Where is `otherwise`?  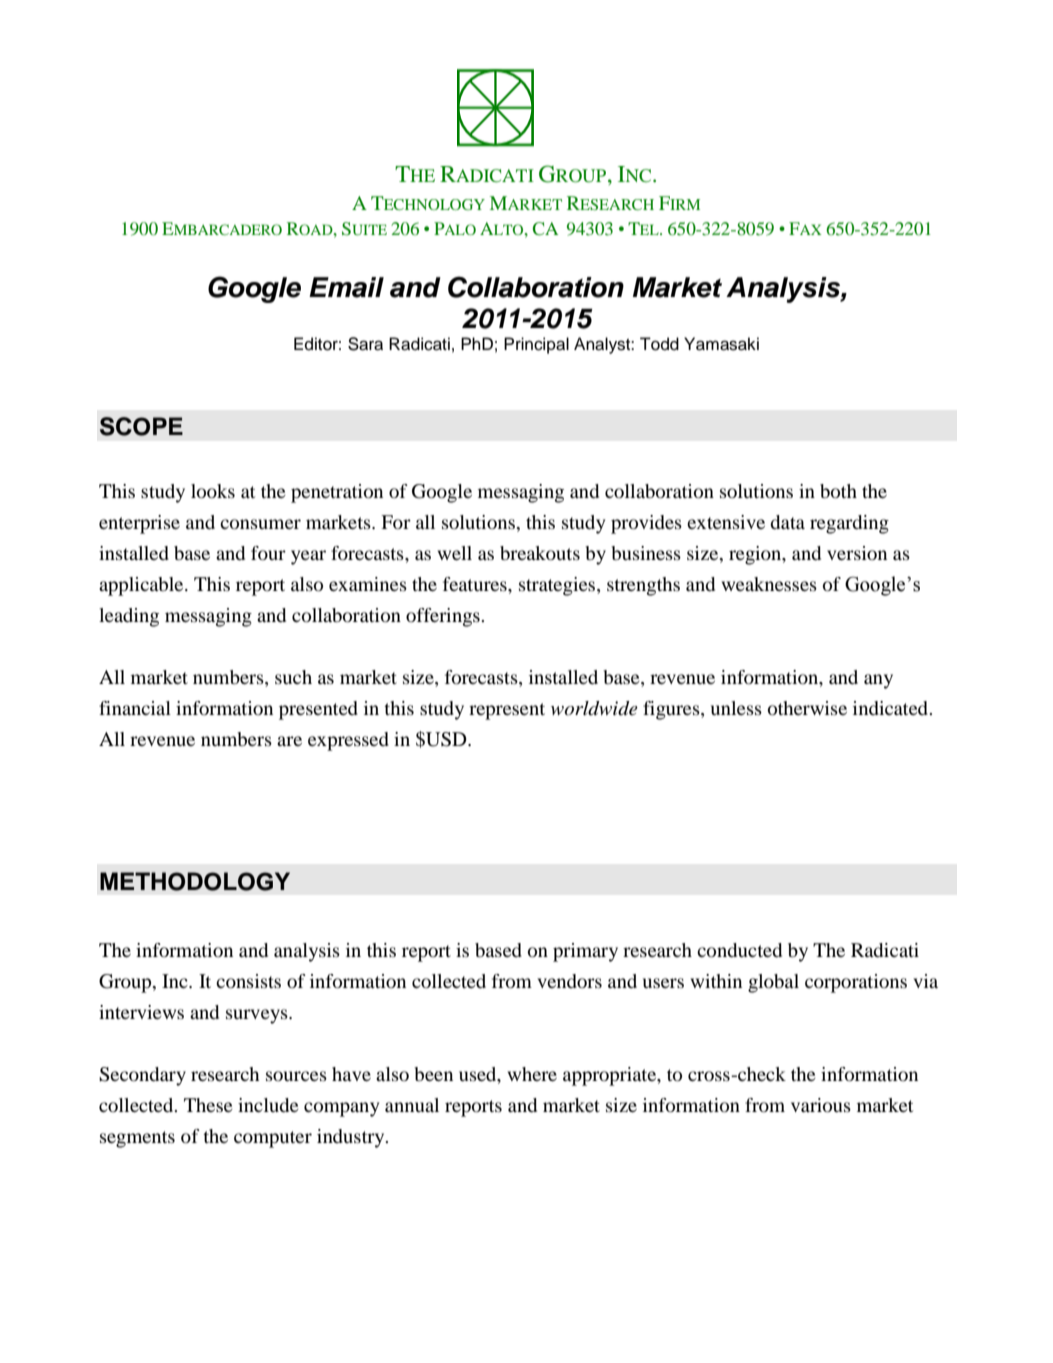
otherwise is located at coordinates (807, 708).
